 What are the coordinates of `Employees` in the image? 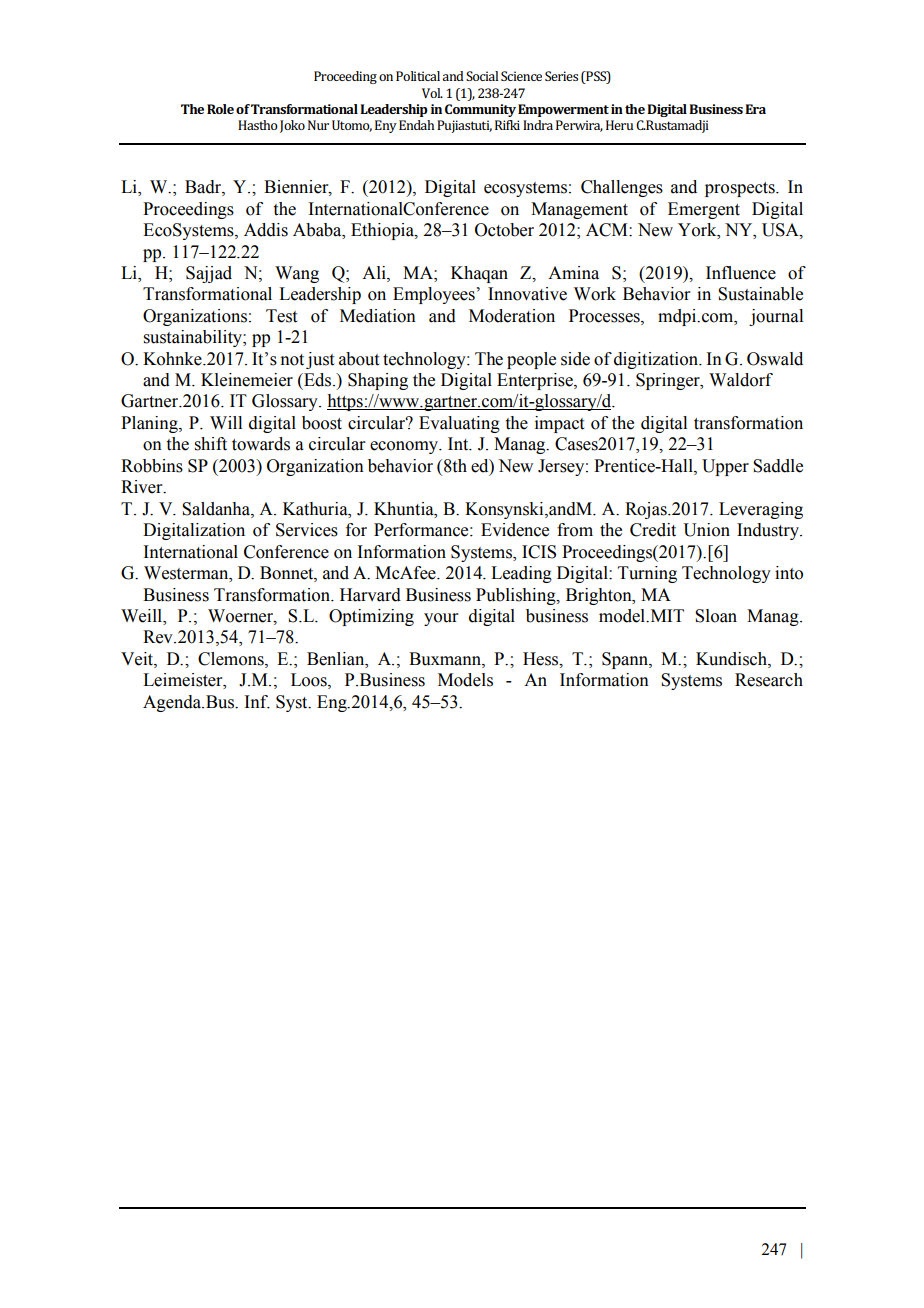 It's located at (434, 295).
